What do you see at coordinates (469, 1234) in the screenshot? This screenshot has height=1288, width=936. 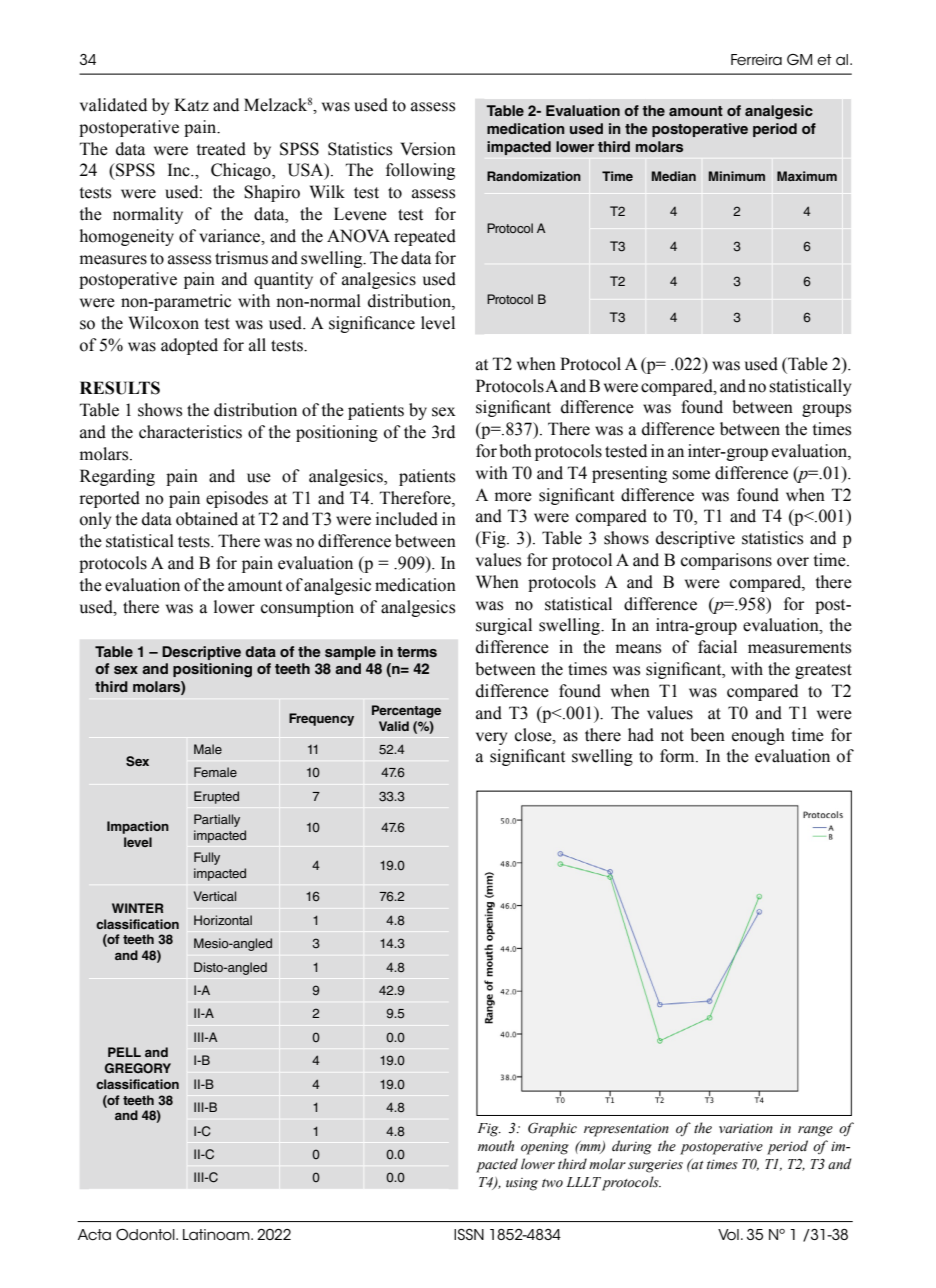 I see `ISSN` at bounding box center [469, 1234].
